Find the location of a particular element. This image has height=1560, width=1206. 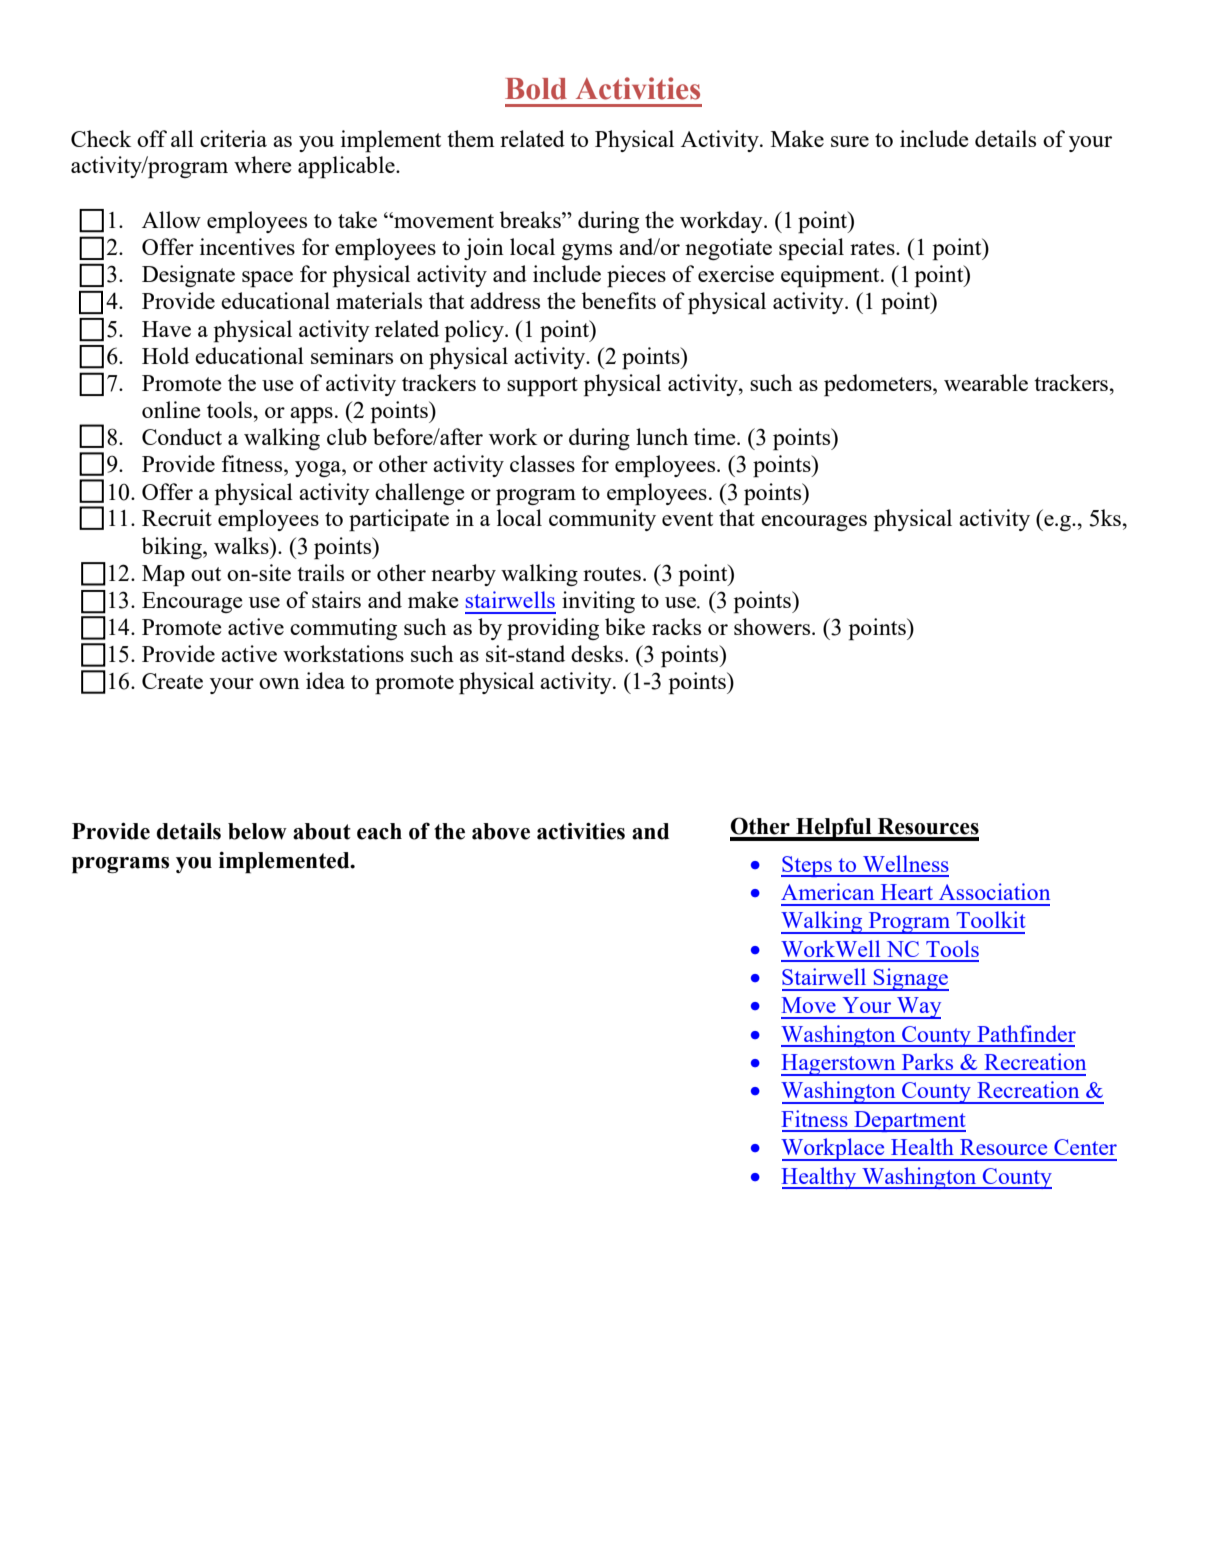

Parks is located at coordinates (927, 1061).
